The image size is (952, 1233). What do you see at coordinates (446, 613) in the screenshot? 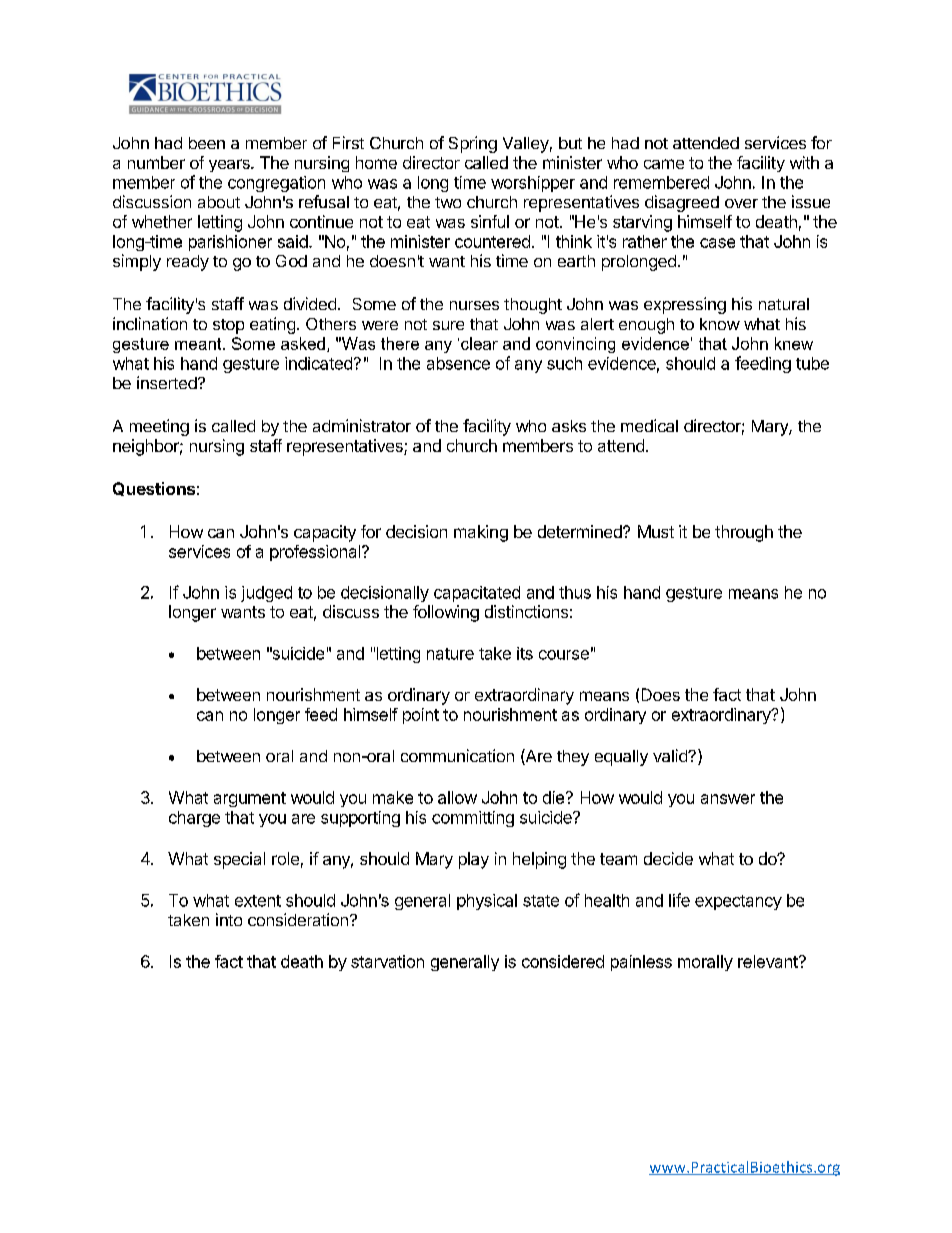
I see `following` at bounding box center [446, 613].
